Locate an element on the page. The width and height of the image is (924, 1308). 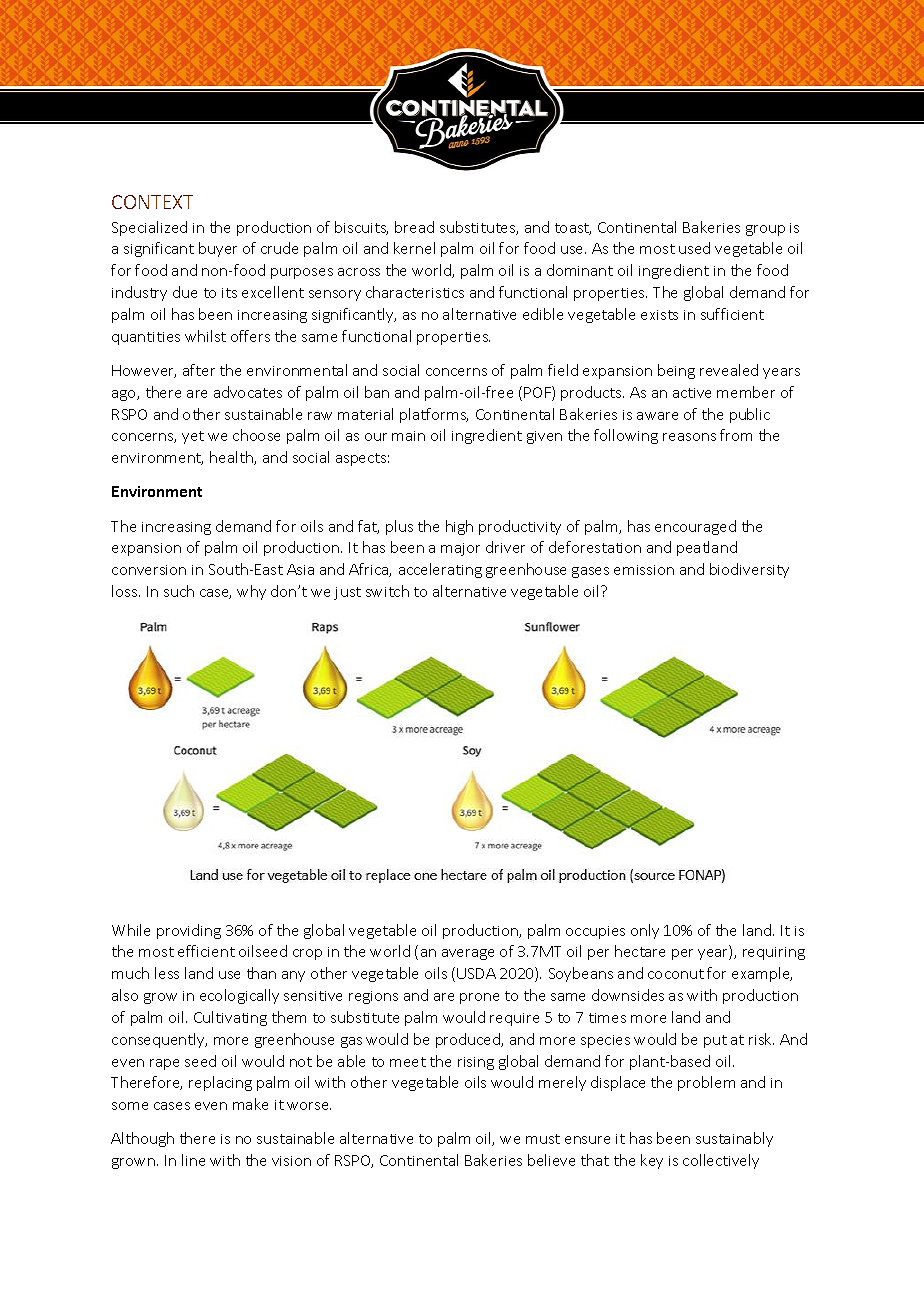
biodiversity is located at coordinates (749, 570).
